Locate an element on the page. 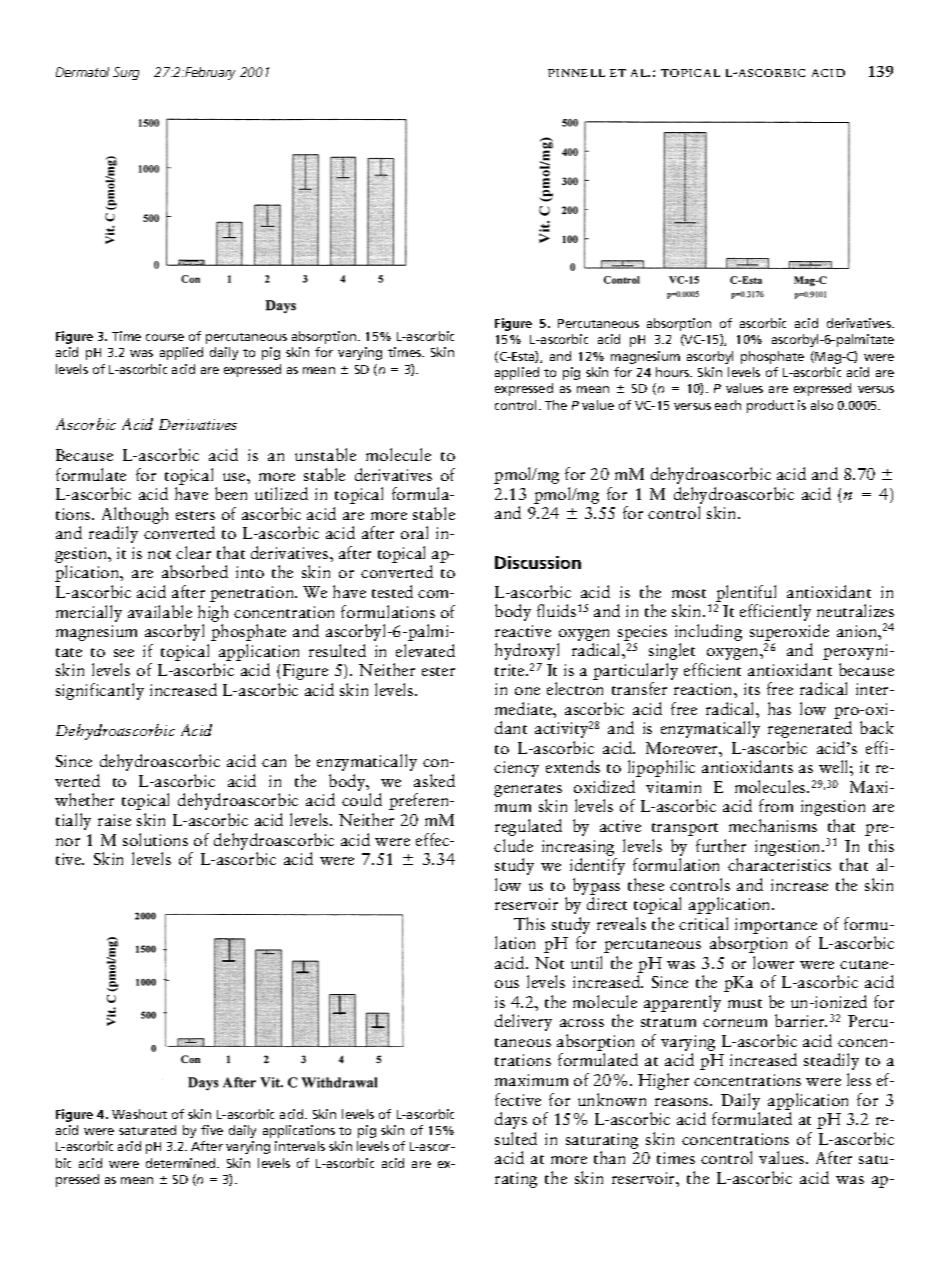 The height and width of the page is (1275, 952). superoxide is located at coordinates (789, 632).
